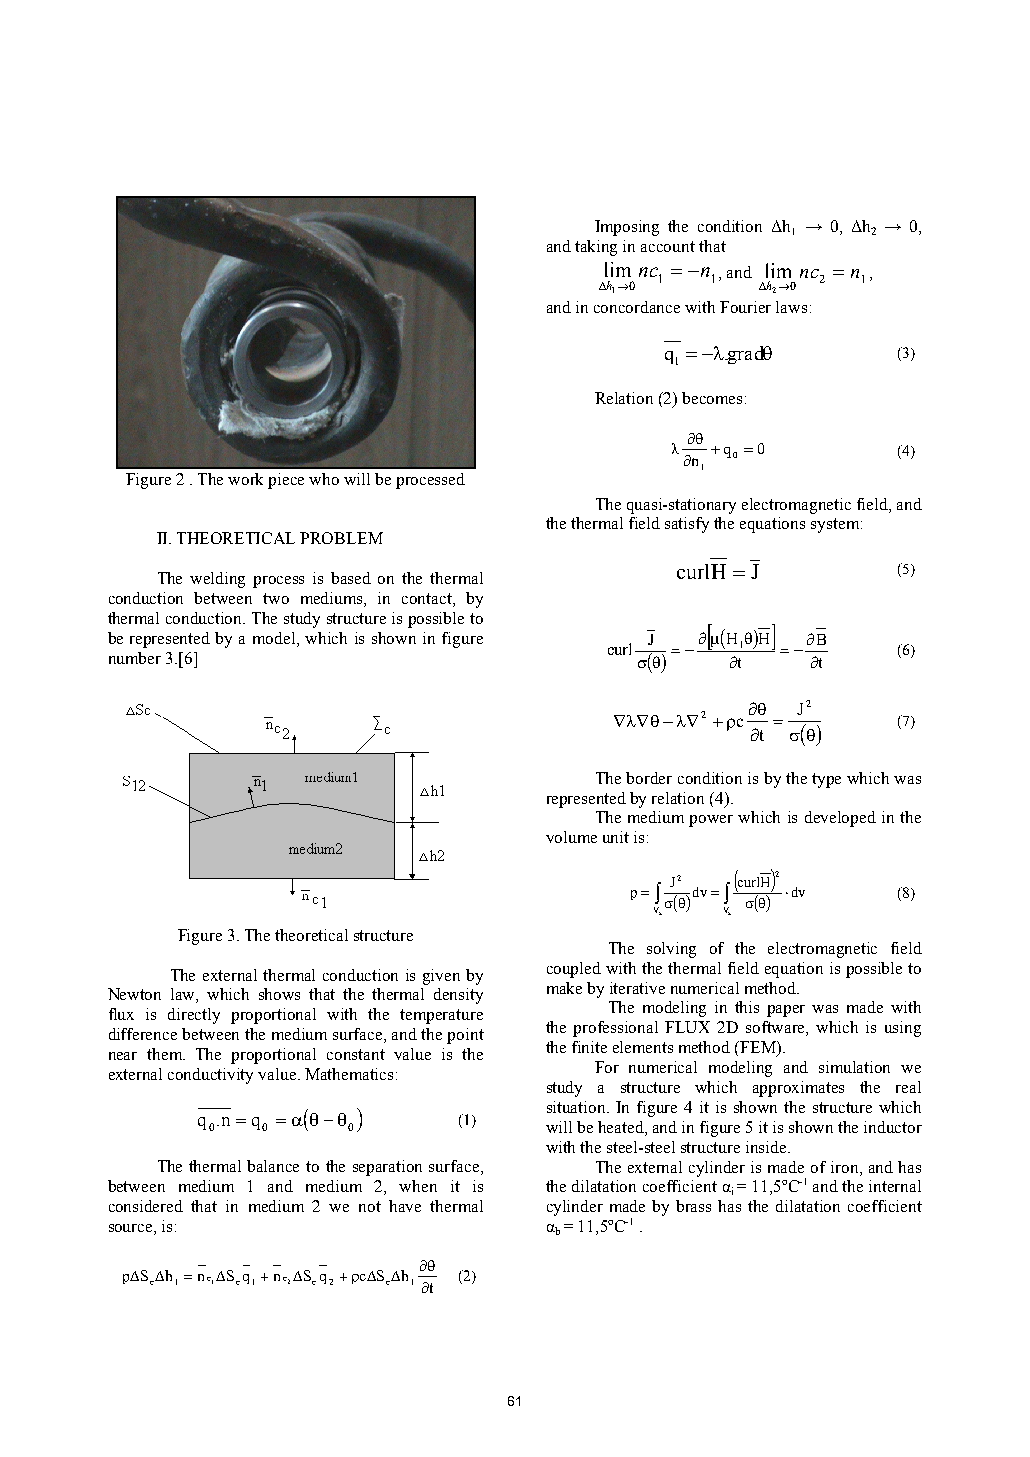 The height and width of the screenshot is (1457, 1030). Describe the element at coordinates (217, 580) in the screenshot. I see `welding` at that location.
